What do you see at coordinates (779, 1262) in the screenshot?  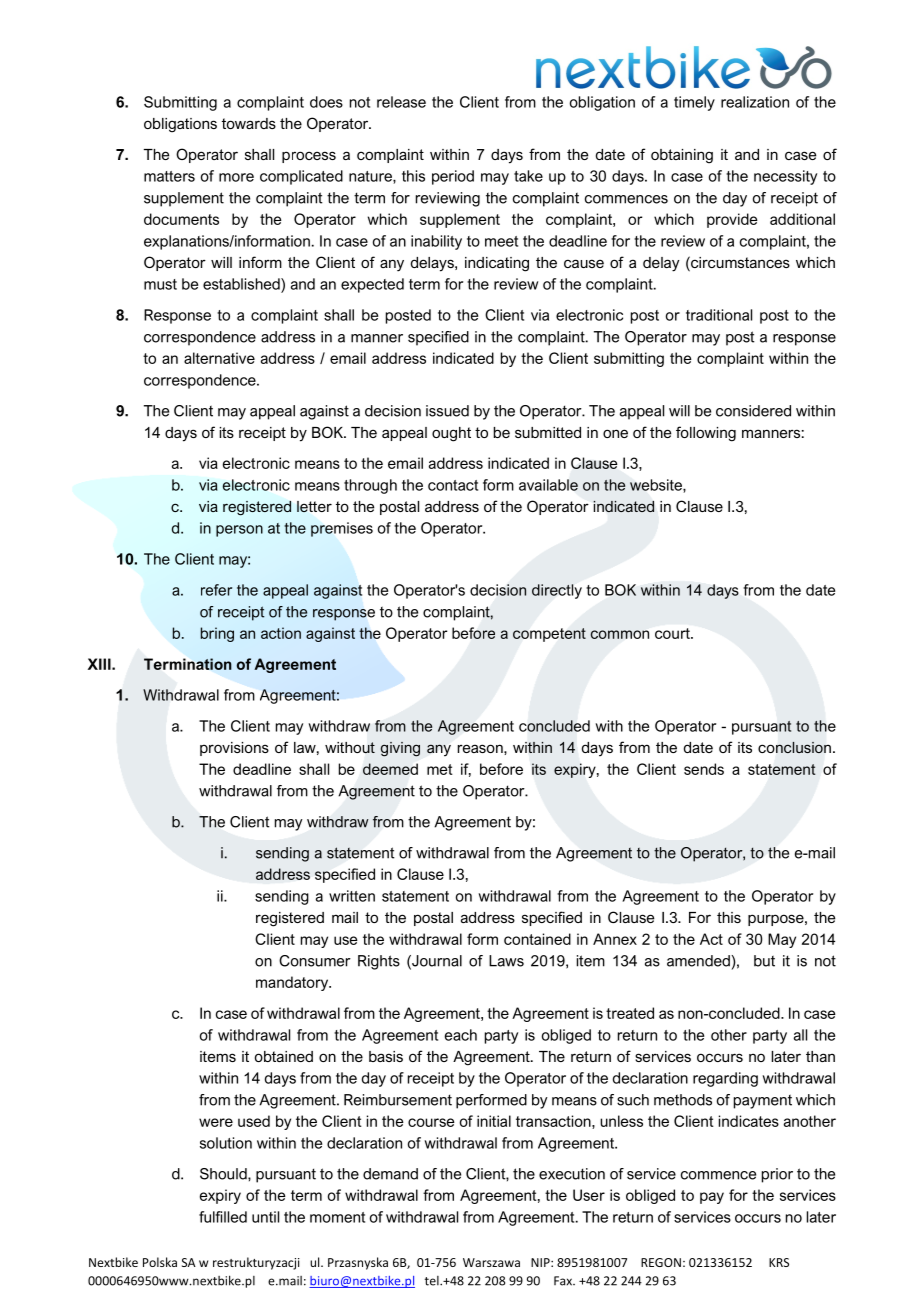 I see `KRS` at bounding box center [779, 1262].
